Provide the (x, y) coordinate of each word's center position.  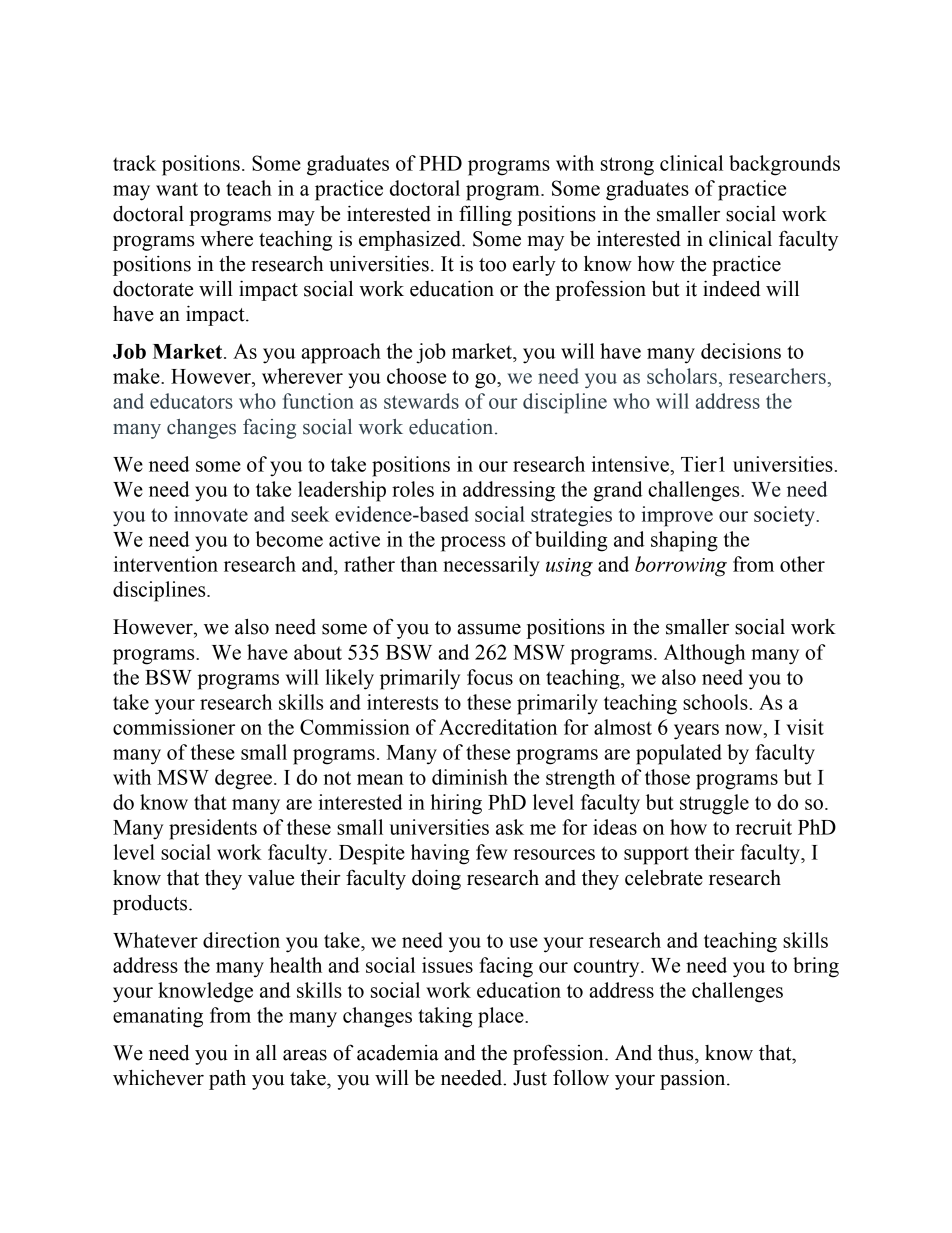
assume (489, 629)
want (177, 189)
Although (705, 654)
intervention (165, 564)
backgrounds (784, 165)
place (502, 1017)
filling (485, 215)
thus (677, 1053)
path (227, 1080)
